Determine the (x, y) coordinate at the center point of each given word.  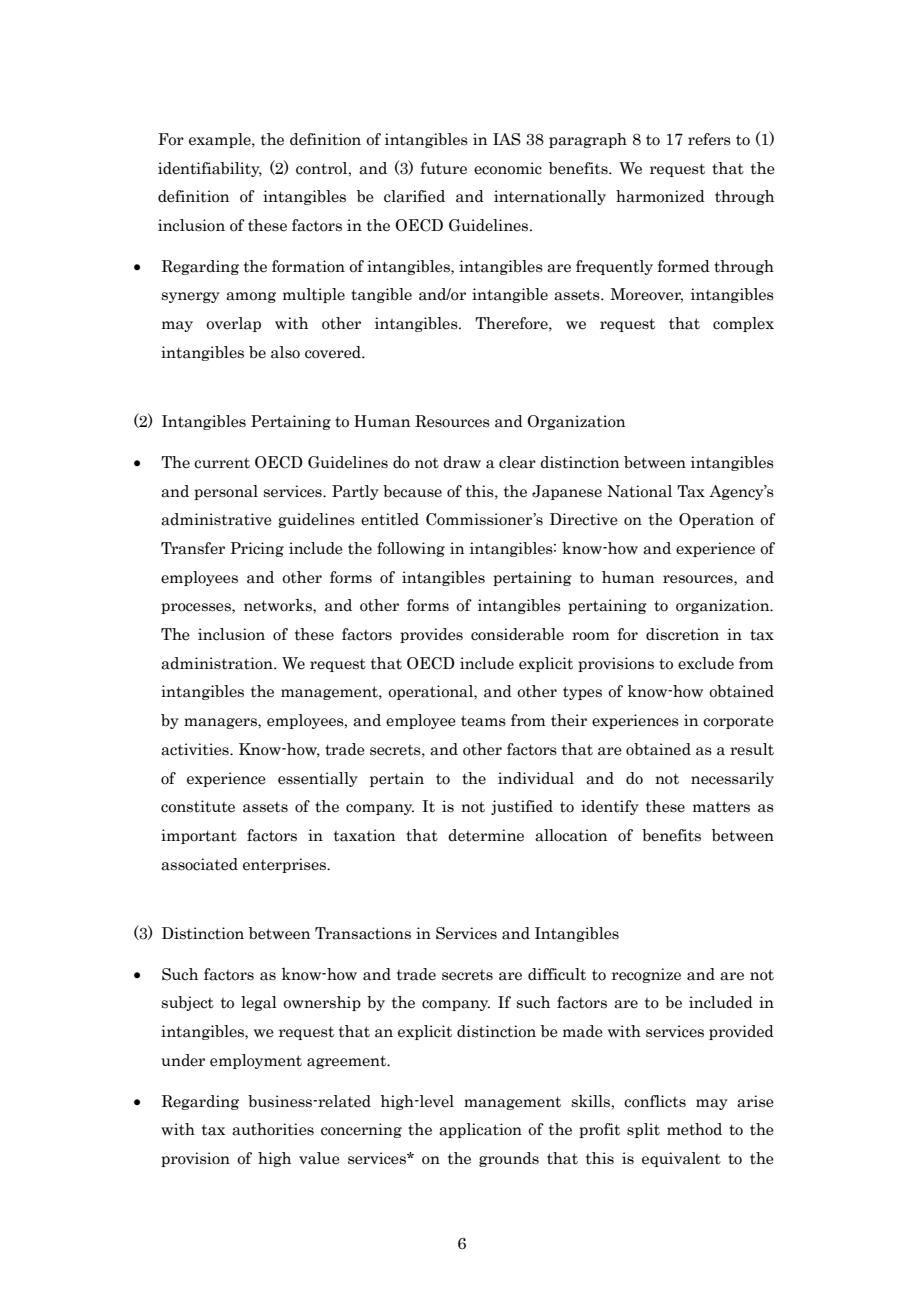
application (480, 1130)
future (444, 168)
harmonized (660, 196)
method (694, 1129)
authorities (273, 1129)
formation (308, 266)
